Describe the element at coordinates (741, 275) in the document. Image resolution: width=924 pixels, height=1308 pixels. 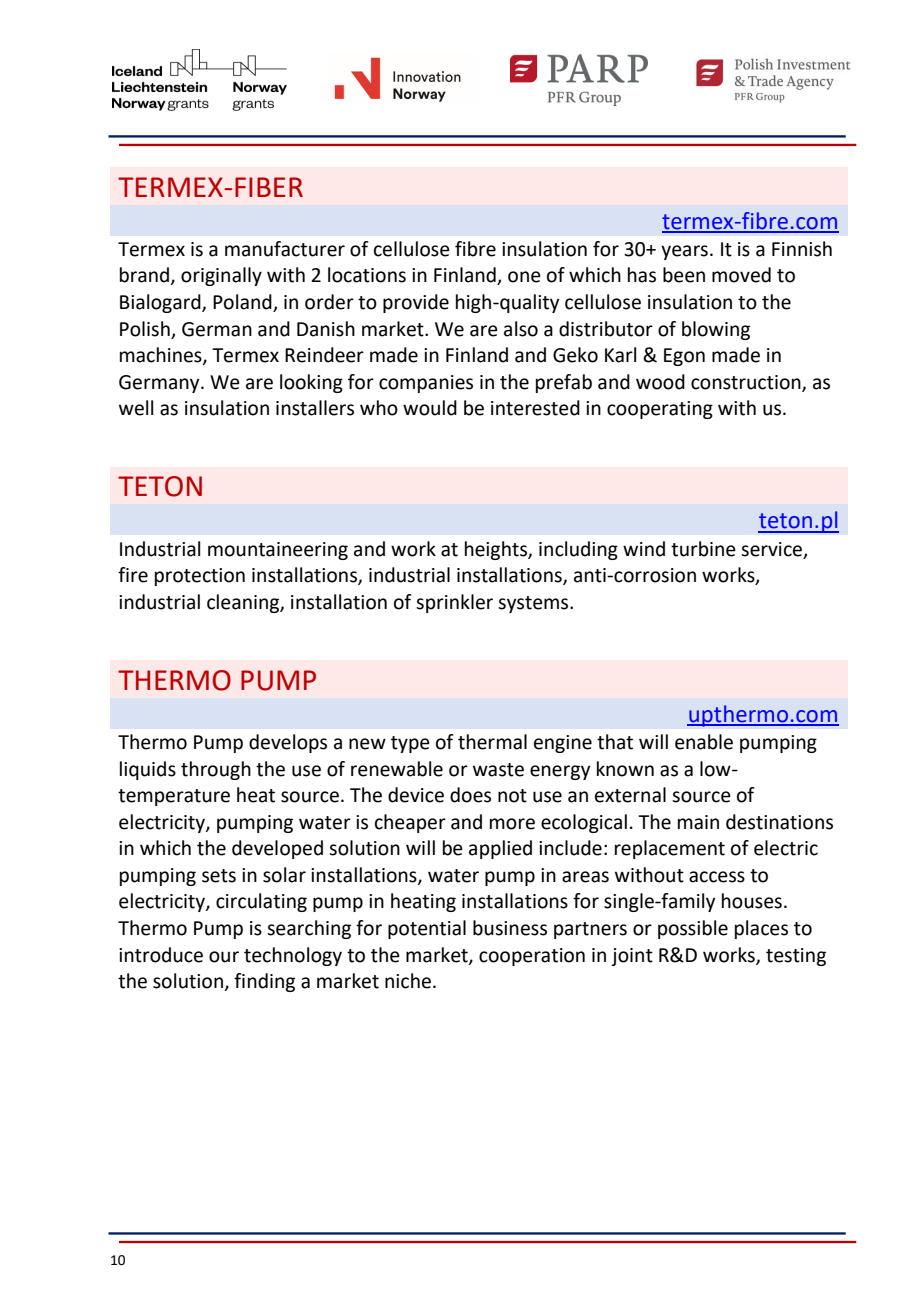
I see `moved` at that location.
